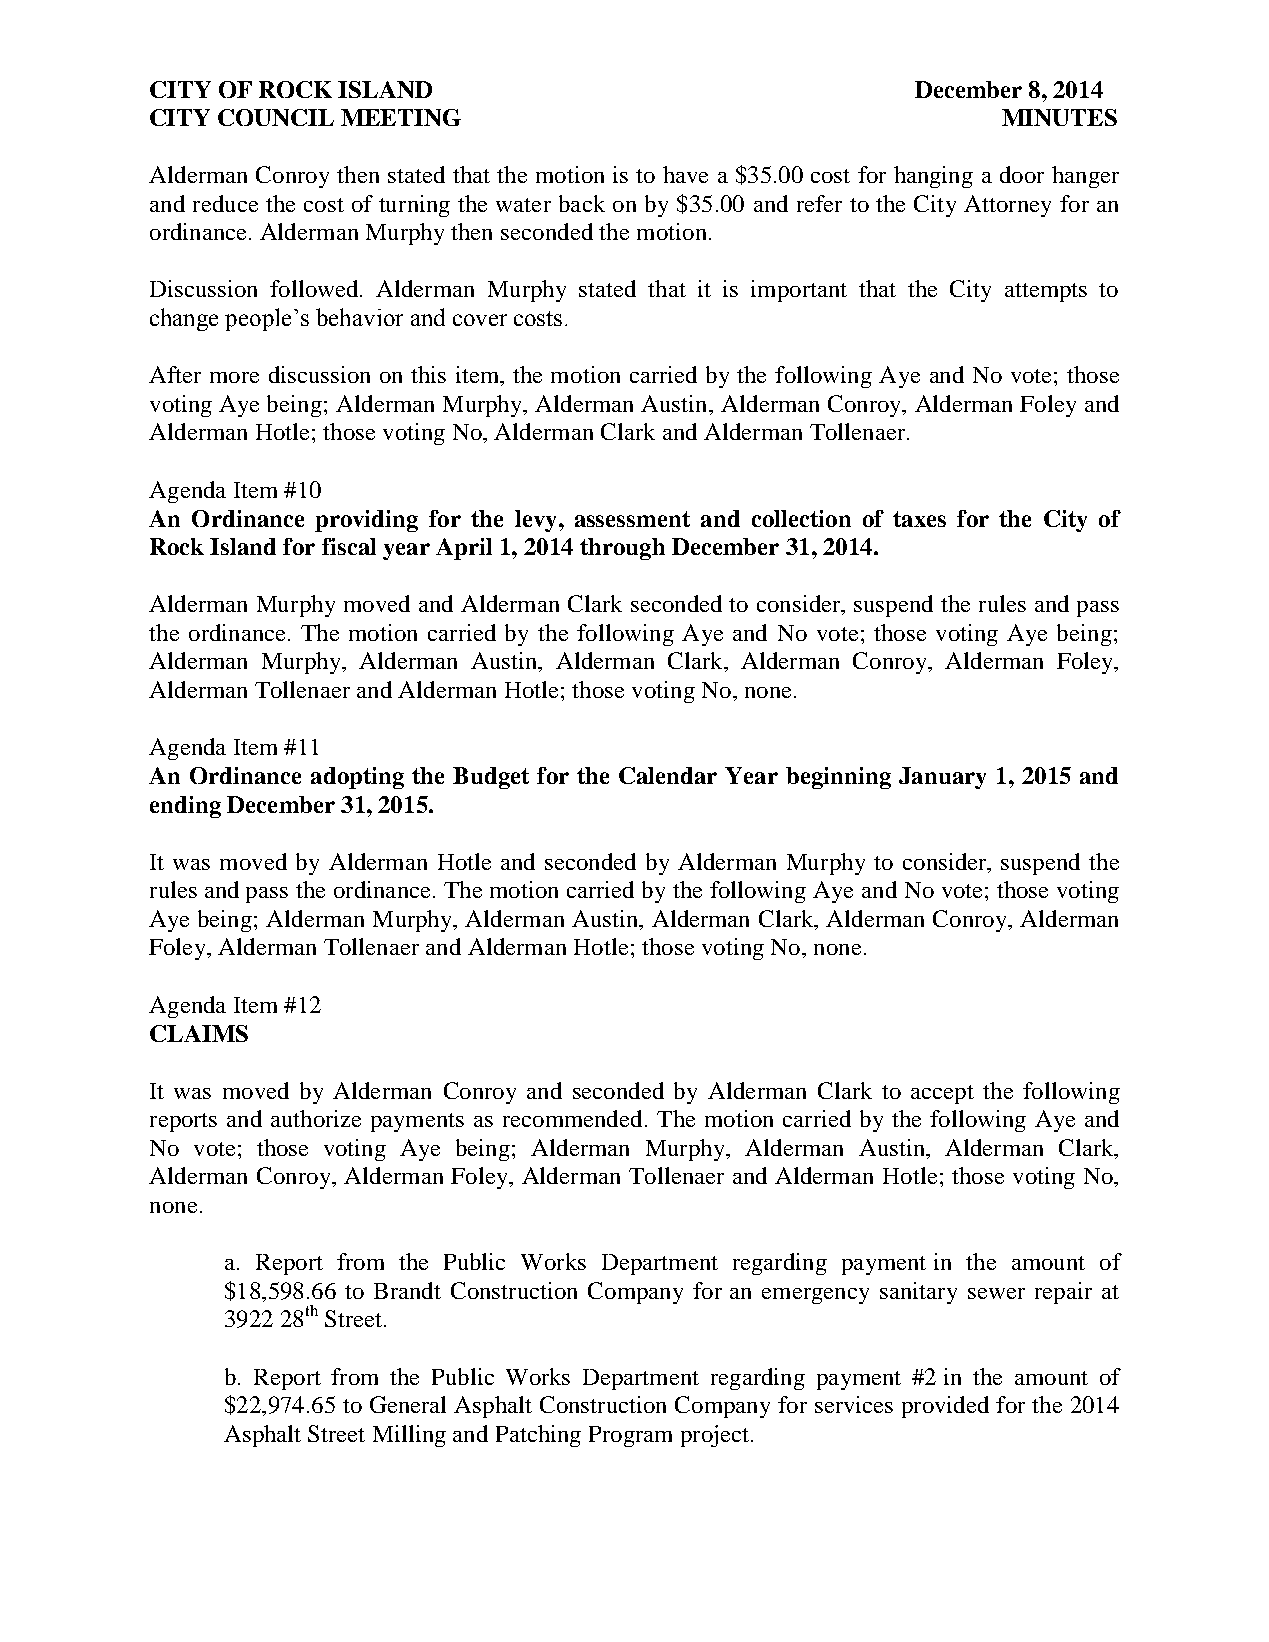  Describe the element at coordinates (357, 778) in the screenshot. I see `adopting` at that location.
